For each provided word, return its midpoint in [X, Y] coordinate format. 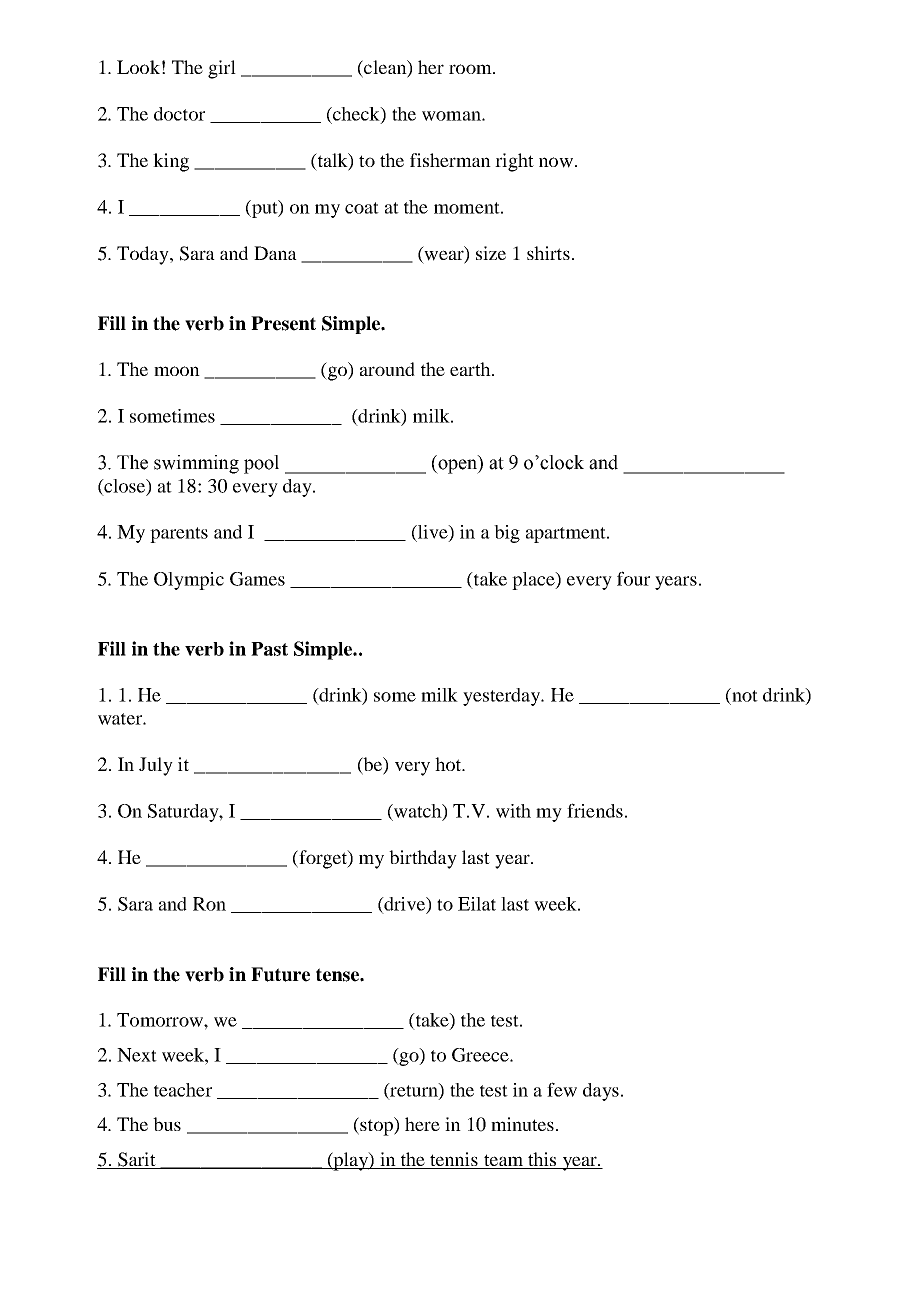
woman [452, 116]
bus [167, 1124]
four [633, 578]
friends [595, 810]
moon [177, 371]
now [556, 162]
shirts [548, 253]
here [422, 1124]
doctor [179, 114]
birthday [423, 859]
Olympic [189, 581]
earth [471, 369]
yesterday [503, 697]
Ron [209, 904]
